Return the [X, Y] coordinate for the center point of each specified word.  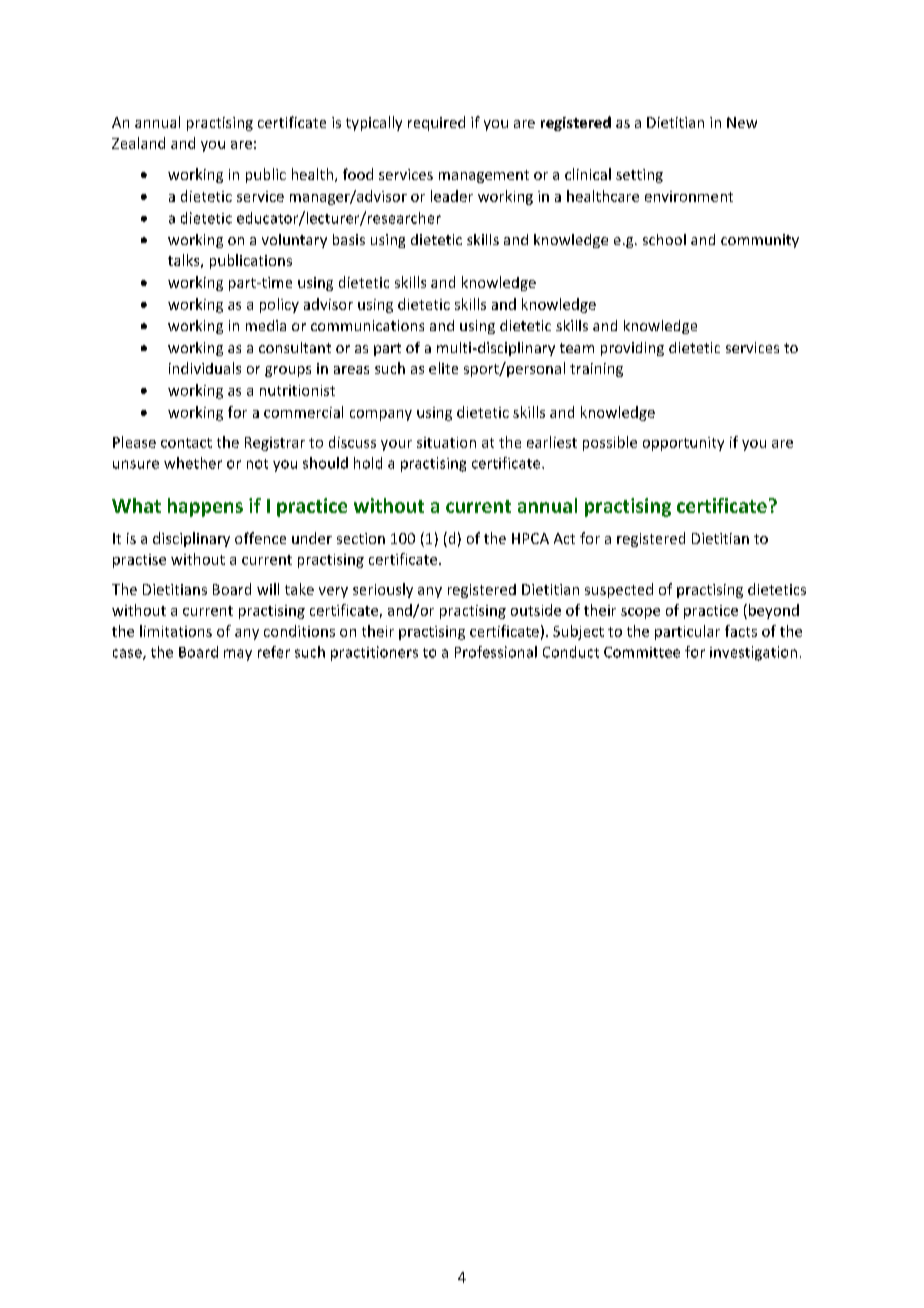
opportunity [683, 444]
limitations [176, 631]
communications [367, 325]
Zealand [138, 143]
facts [741, 631]
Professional [496, 652]
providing [632, 349]
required [436, 123]
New [742, 122]
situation [446, 442]
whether [193, 463]
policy [279, 305]
